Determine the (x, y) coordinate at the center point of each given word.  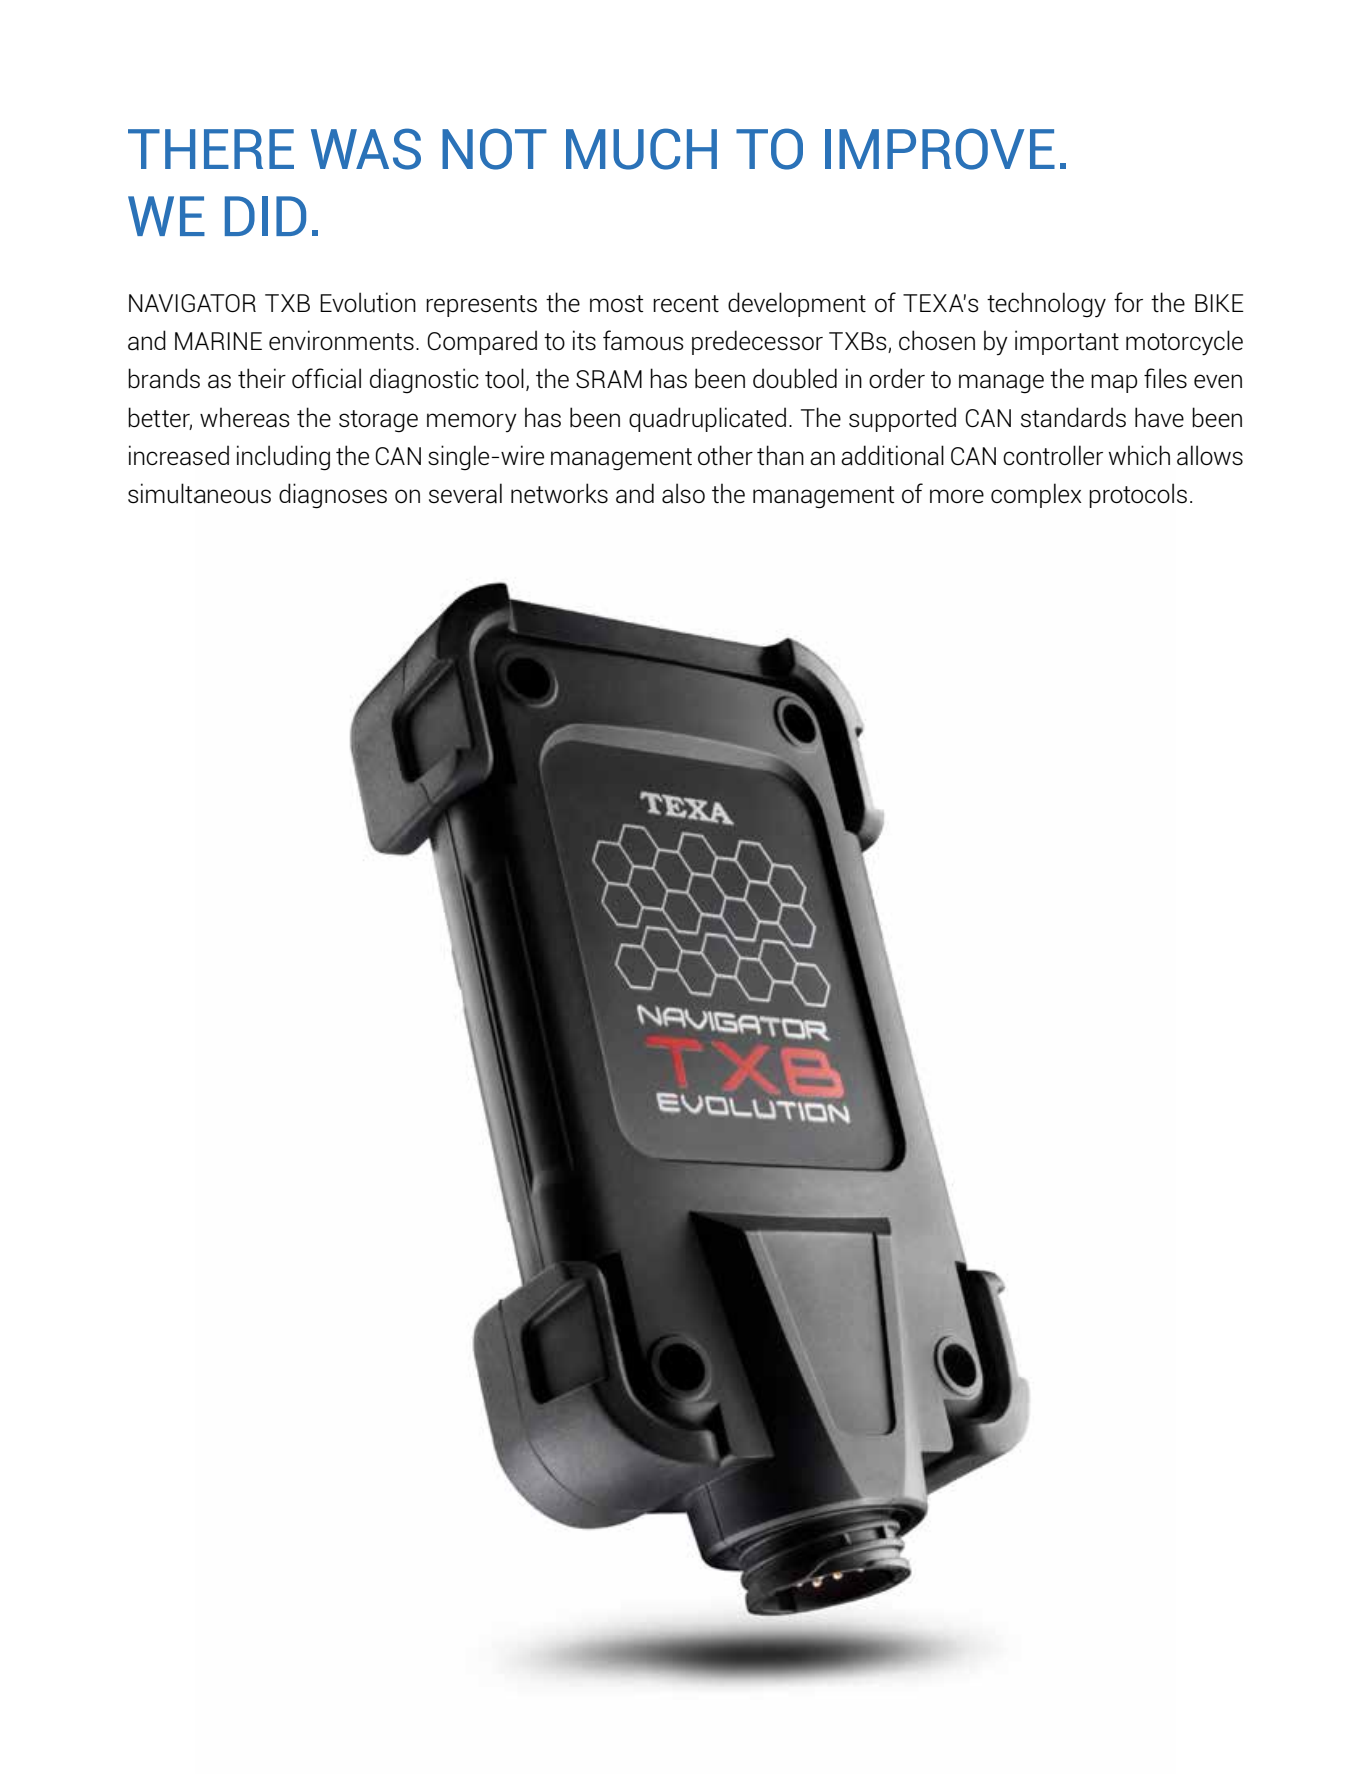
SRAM (609, 379)
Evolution (368, 302)
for (1128, 302)
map (1114, 383)
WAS (366, 149)
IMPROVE (940, 149)
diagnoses (333, 496)
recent (686, 303)
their (262, 378)
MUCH (641, 149)
